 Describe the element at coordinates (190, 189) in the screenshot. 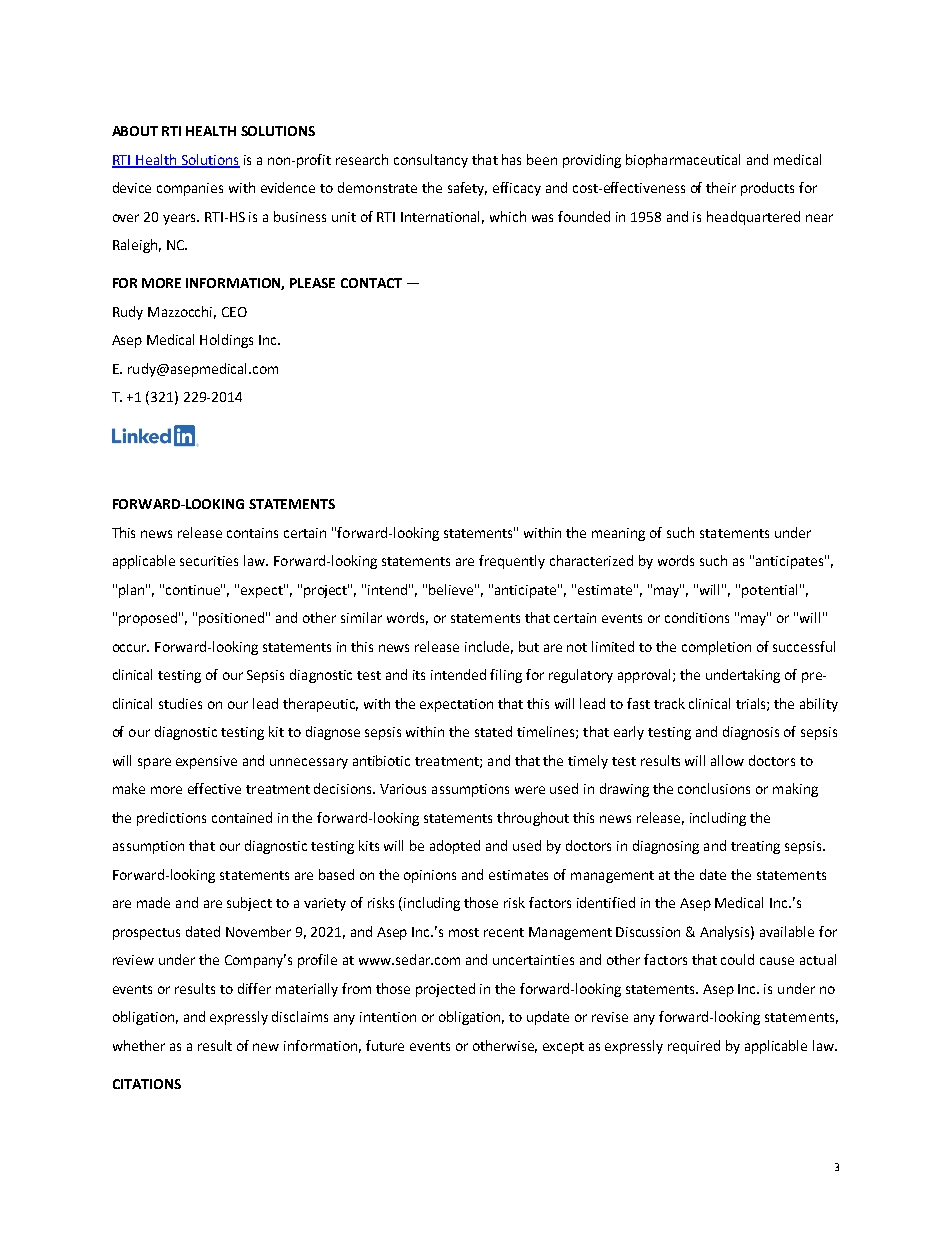

I see `companies` at that location.
